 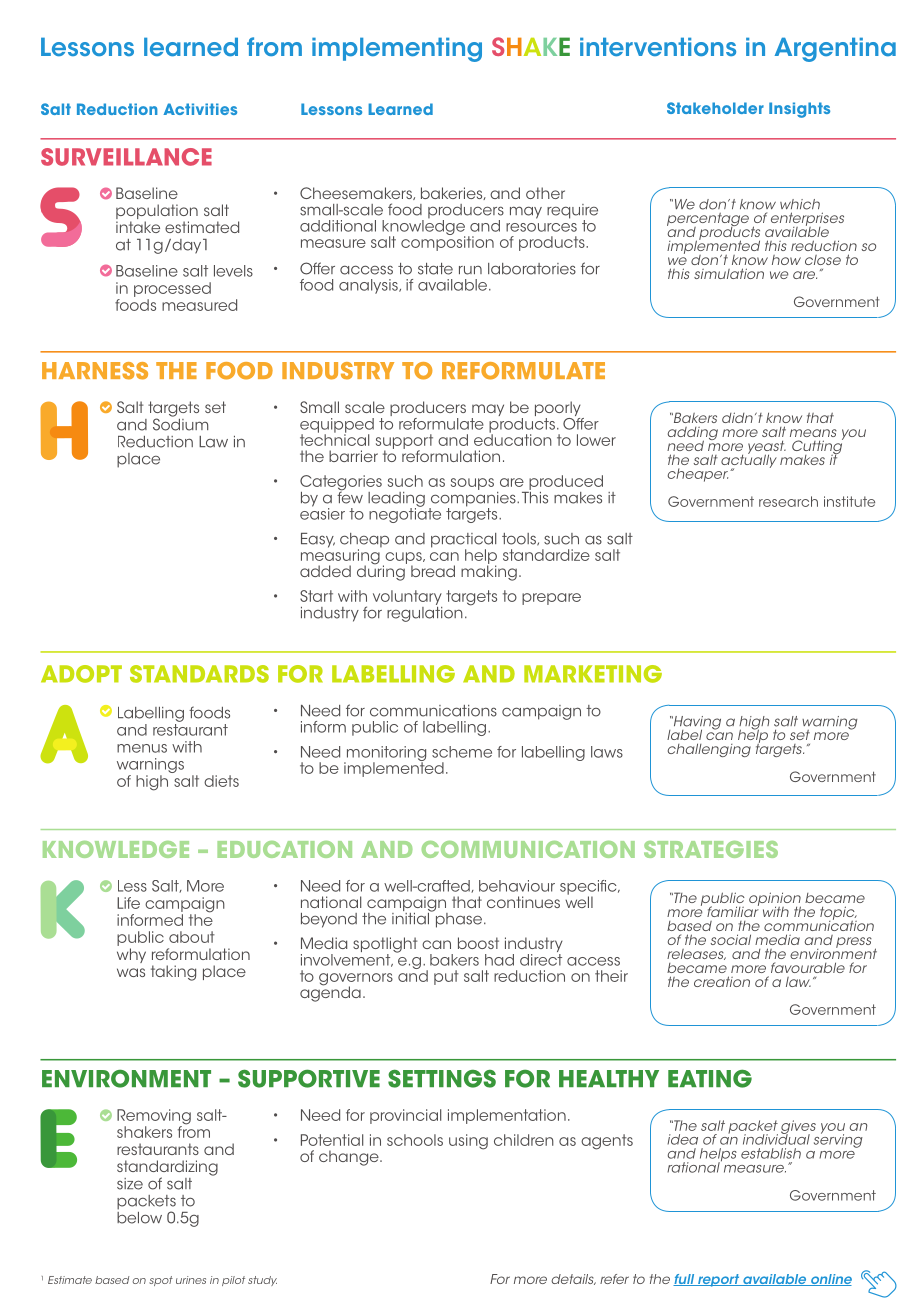 I want to click on report, so click(x=719, y=1280).
